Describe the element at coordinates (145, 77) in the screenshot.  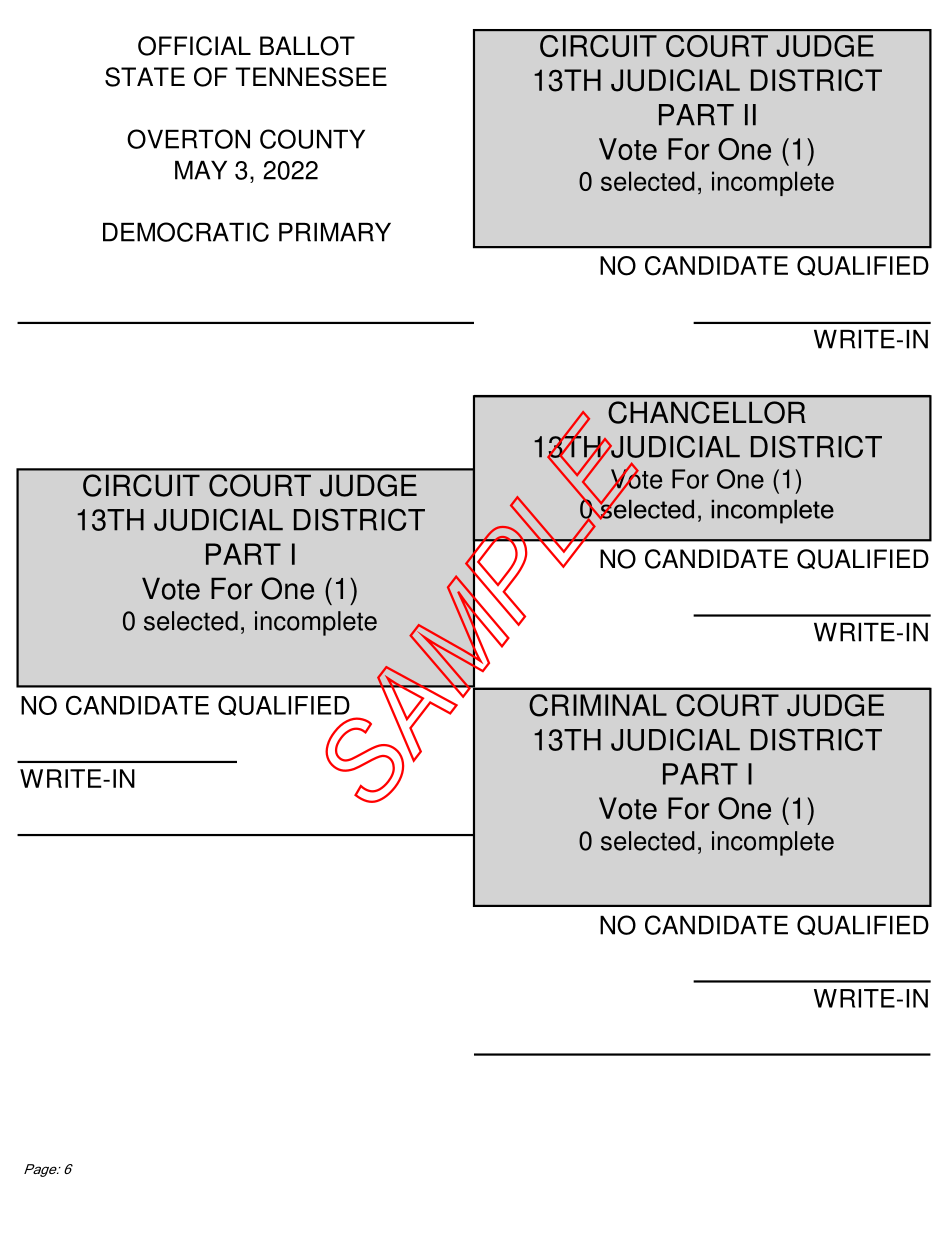
I see `STATE` at that location.
